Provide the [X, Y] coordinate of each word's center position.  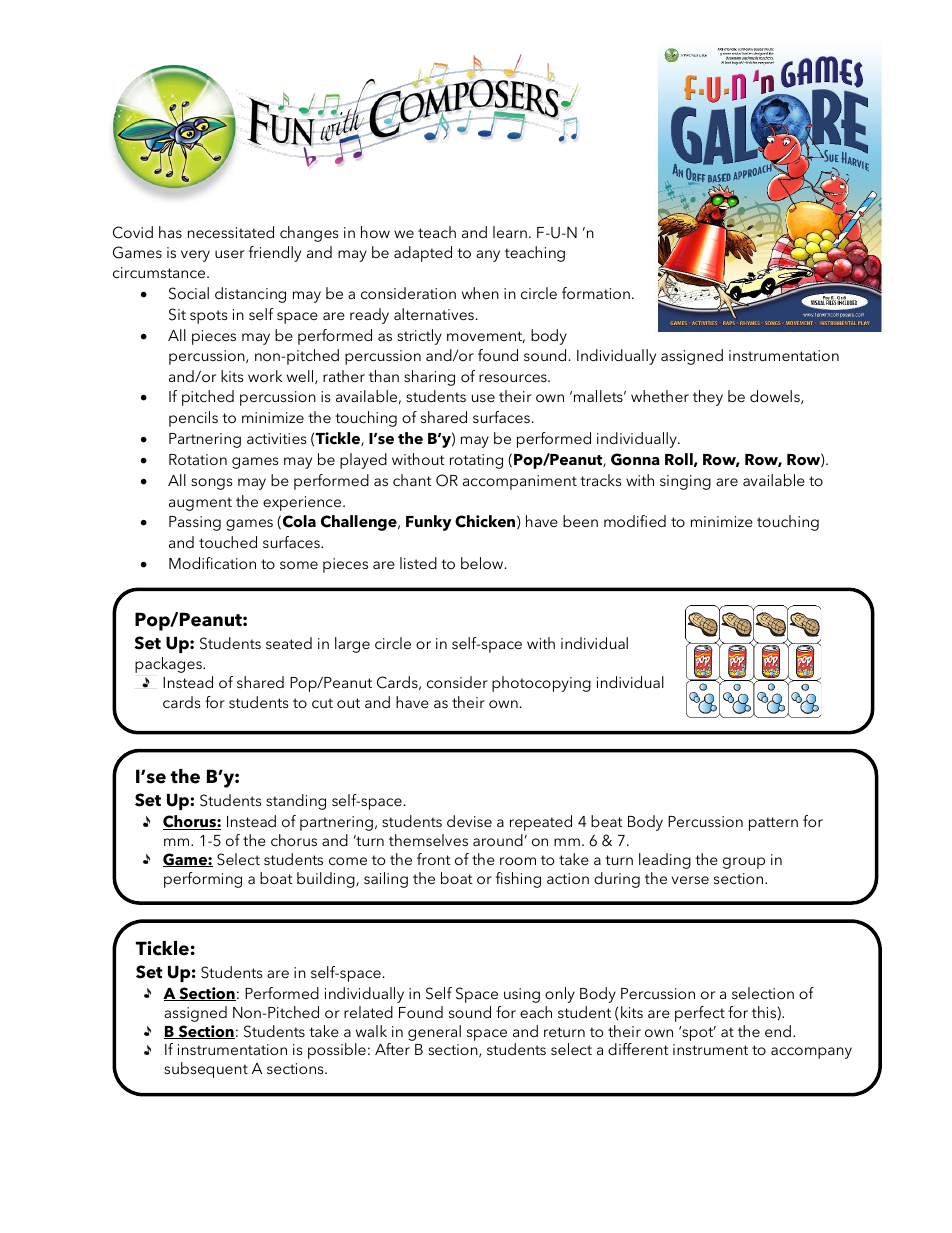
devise [469, 821]
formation [596, 293]
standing [296, 802]
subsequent [206, 1070]
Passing [195, 523]
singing [685, 482]
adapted [423, 254]
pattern [773, 824]
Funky [429, 523]
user [230, 254]
